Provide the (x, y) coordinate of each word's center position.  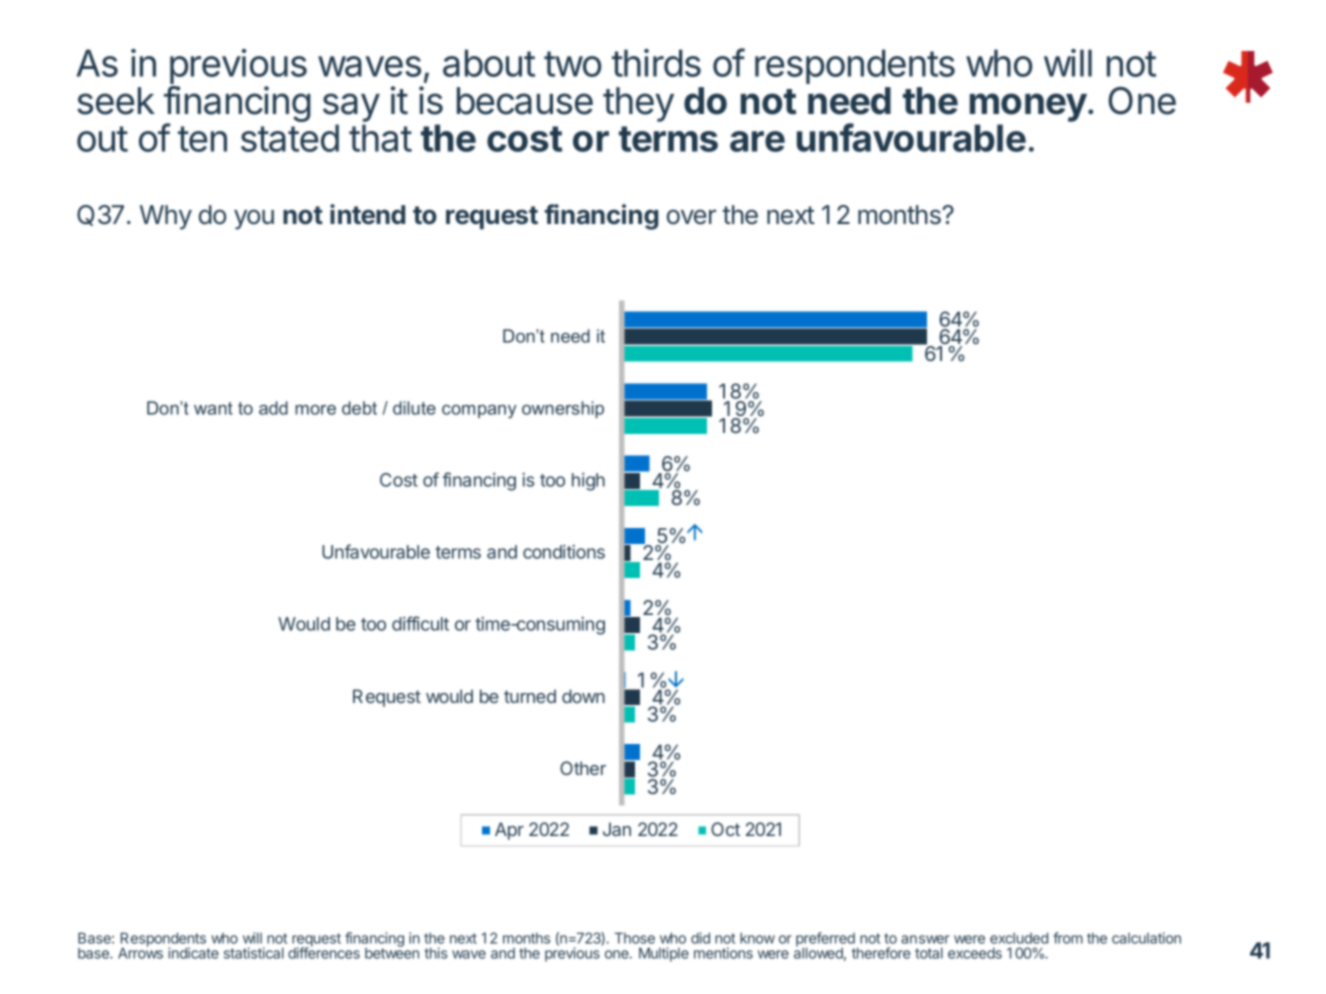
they (638, 104)
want (213, 408)
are (757, 141)
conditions (564, 552)
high (588, 482)
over (691, 217)
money (1028, 109)
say (351, 109)
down (583, 696)
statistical (254, 953)
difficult (420, 623)
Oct (725, 829)
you (254, 219)
